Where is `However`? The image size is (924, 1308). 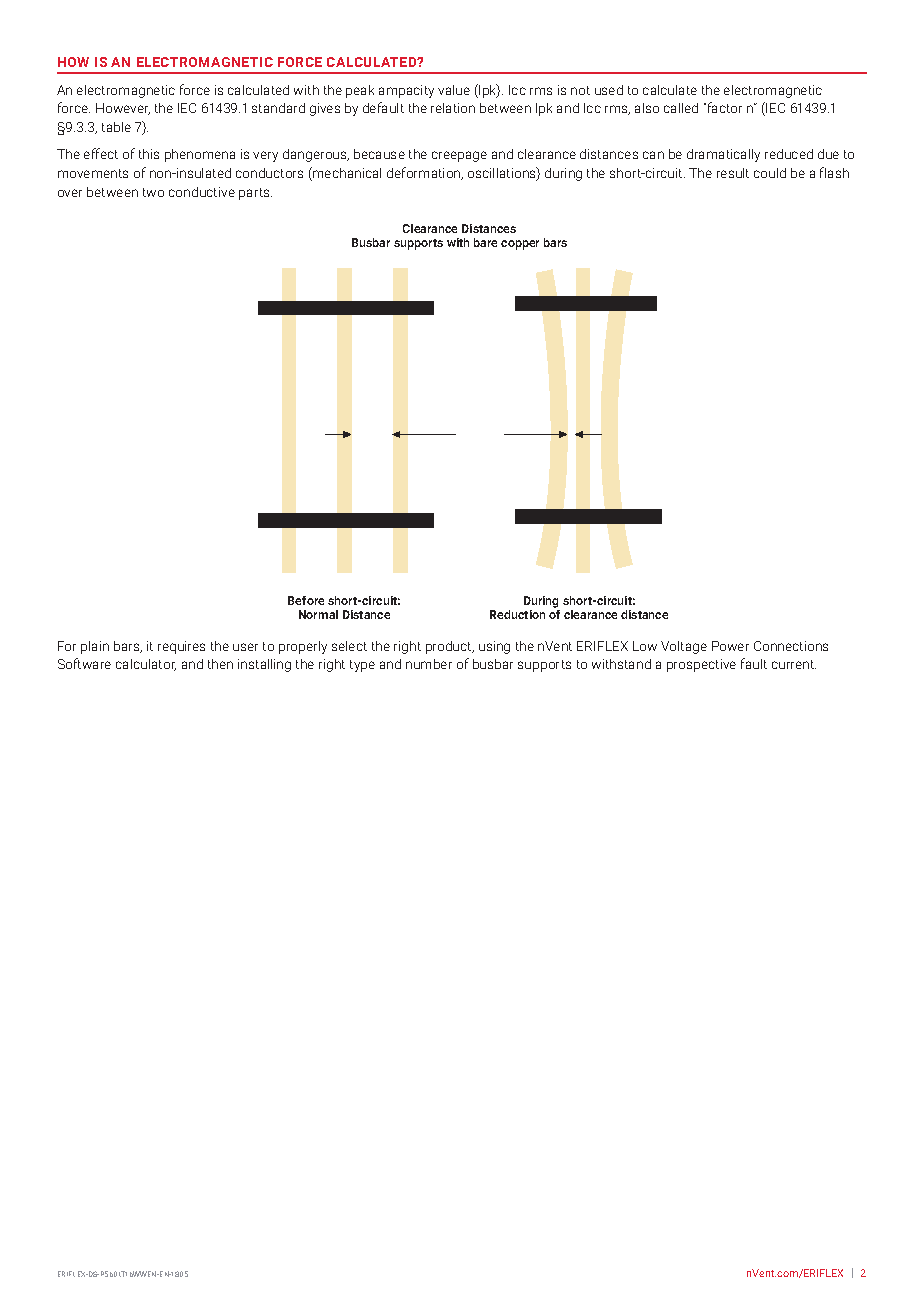
However is located at coordinates (123, 109).
